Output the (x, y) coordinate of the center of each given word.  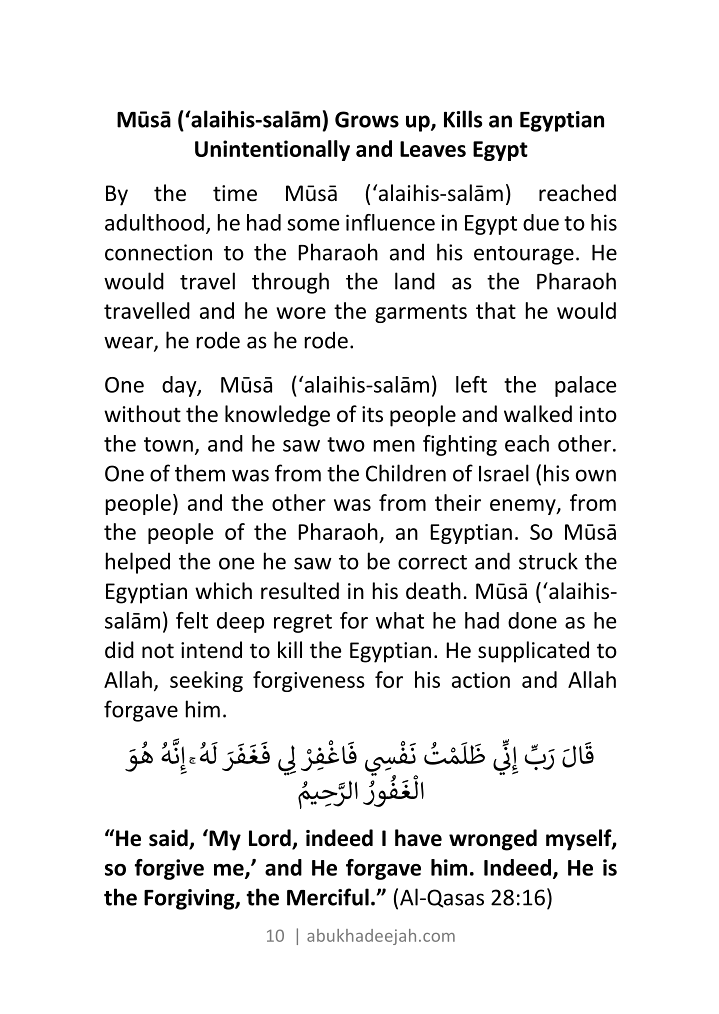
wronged (493, 840)
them (200, 473)
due (541, 222)
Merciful (328, 897)
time (235, 193)
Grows (367, 119)
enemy (524, 507)
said (169, 839)
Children (406, 473)
